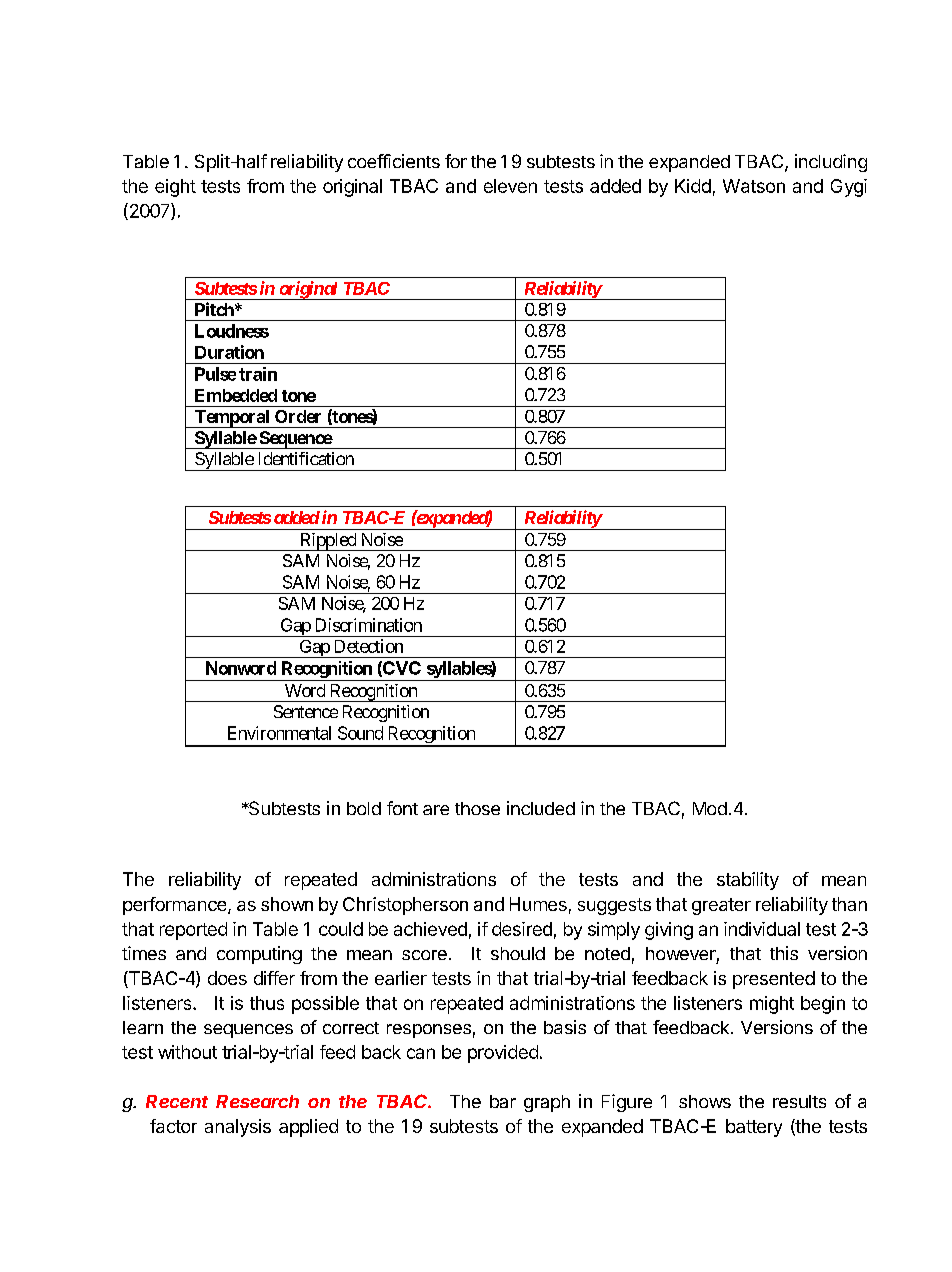 The width and height of the screenshot is (952, 1272). What do you see at coordinates (748, 881) in the screenshot?
I see `stability` at bounding box center [748, 881].
